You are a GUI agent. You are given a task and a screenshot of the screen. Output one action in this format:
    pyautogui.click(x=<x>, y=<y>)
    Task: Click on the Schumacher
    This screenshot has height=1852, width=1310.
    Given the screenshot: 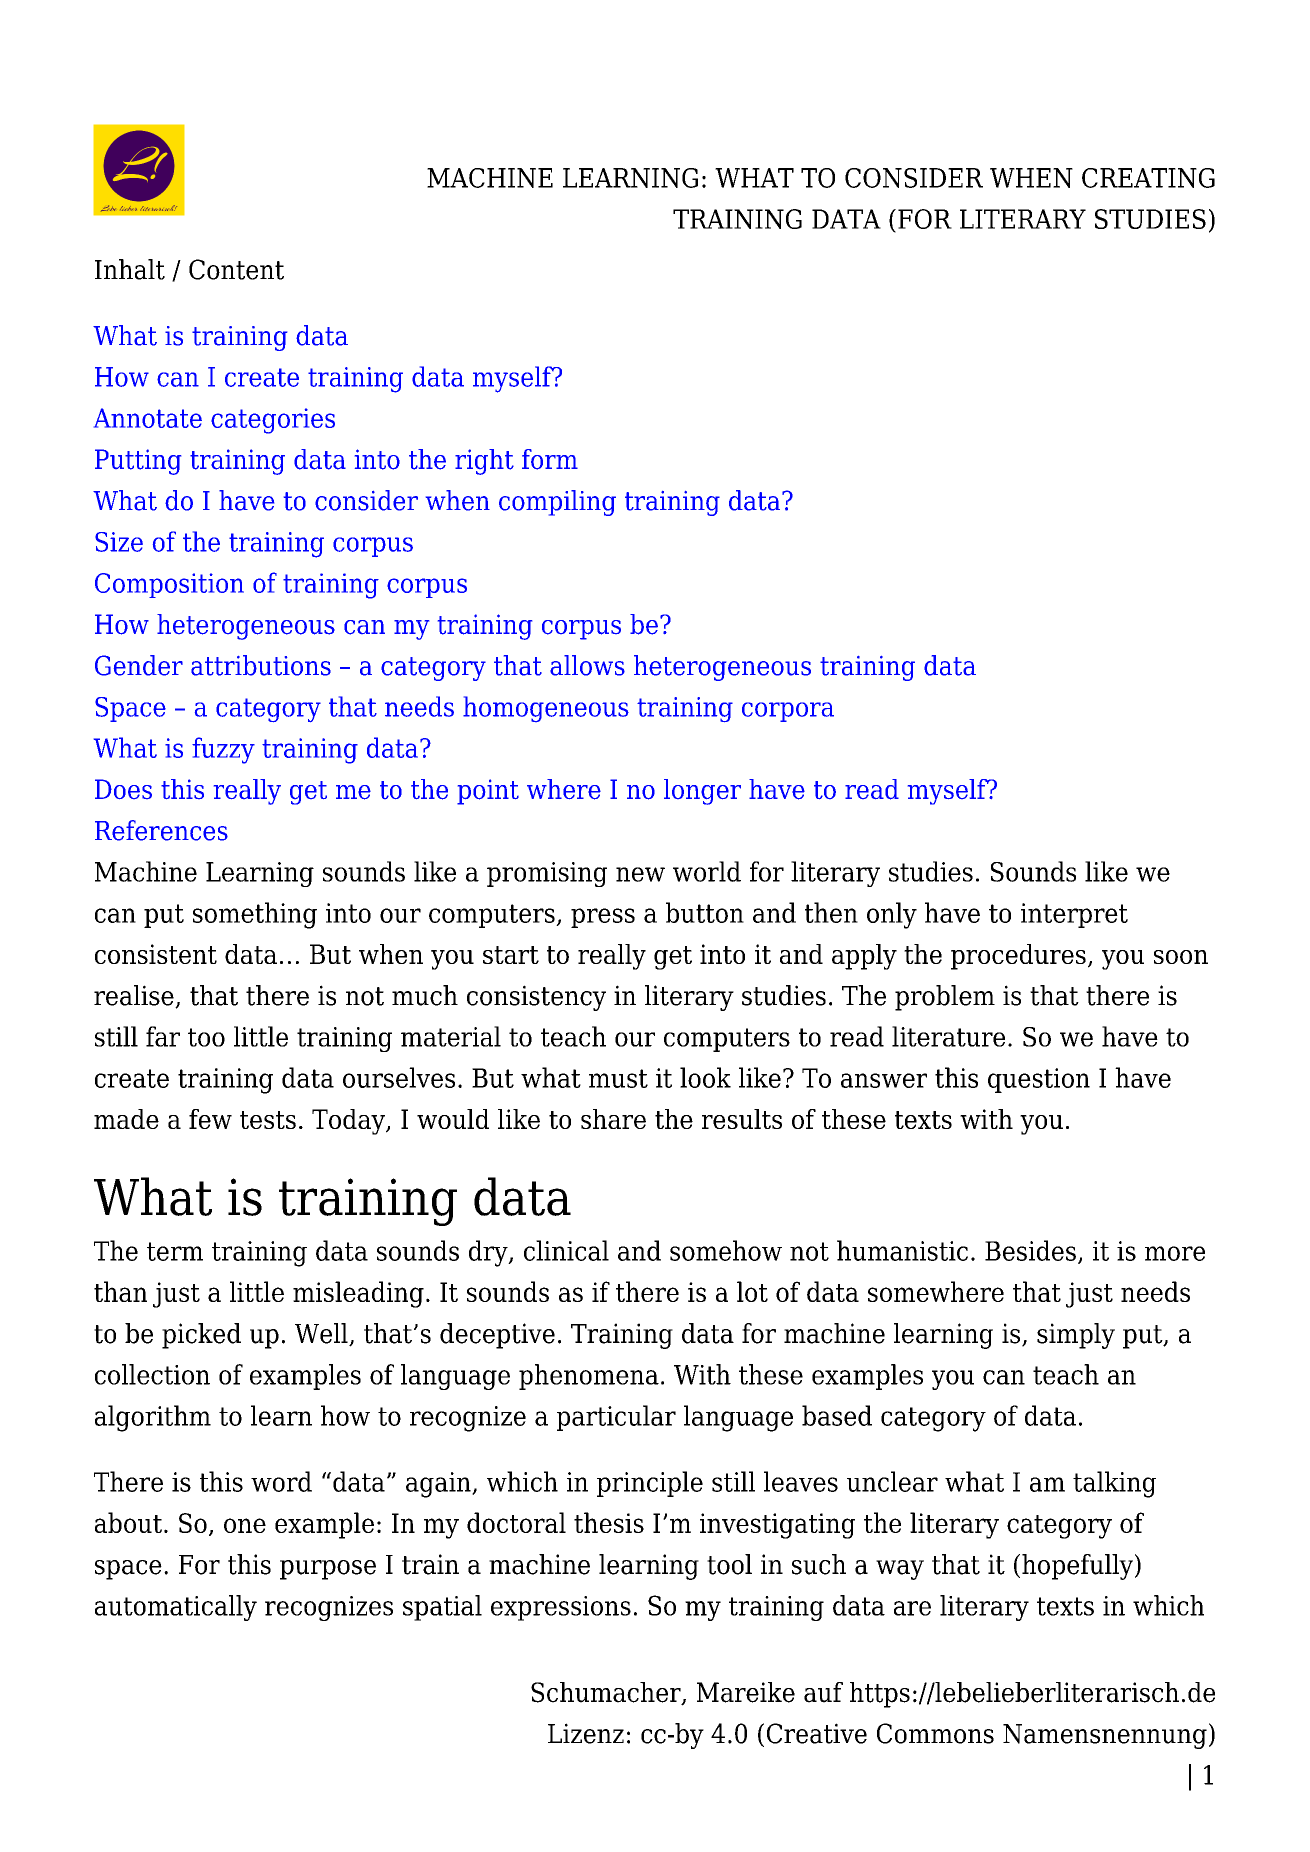 What is the action you would take?
    pyautogui.click(x=607, y=1693)
